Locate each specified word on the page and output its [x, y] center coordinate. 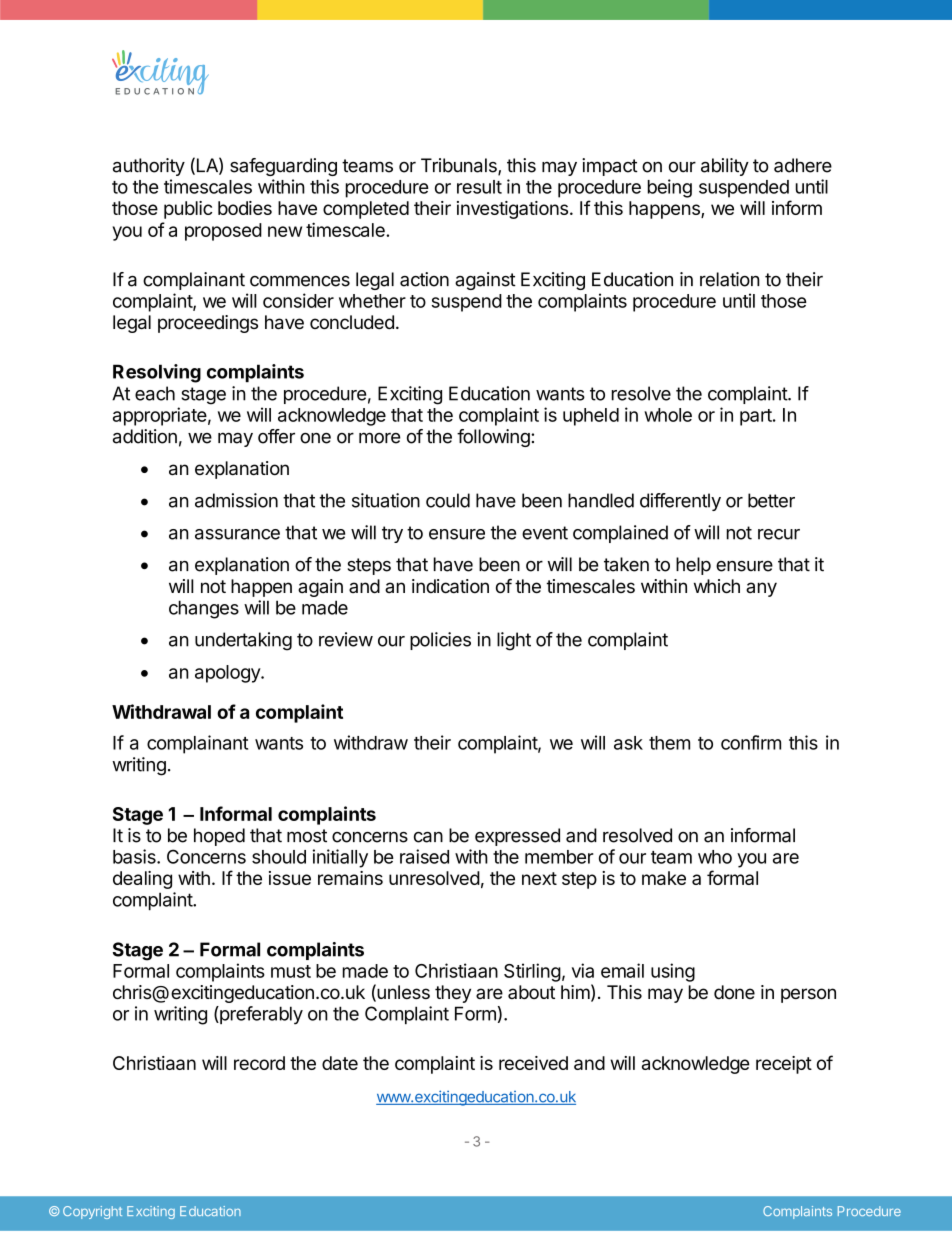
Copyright [92, 1212]
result [479, 187]
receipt [784, 1065]
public [188, 210]
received [533, 1063]
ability [725, 167]
